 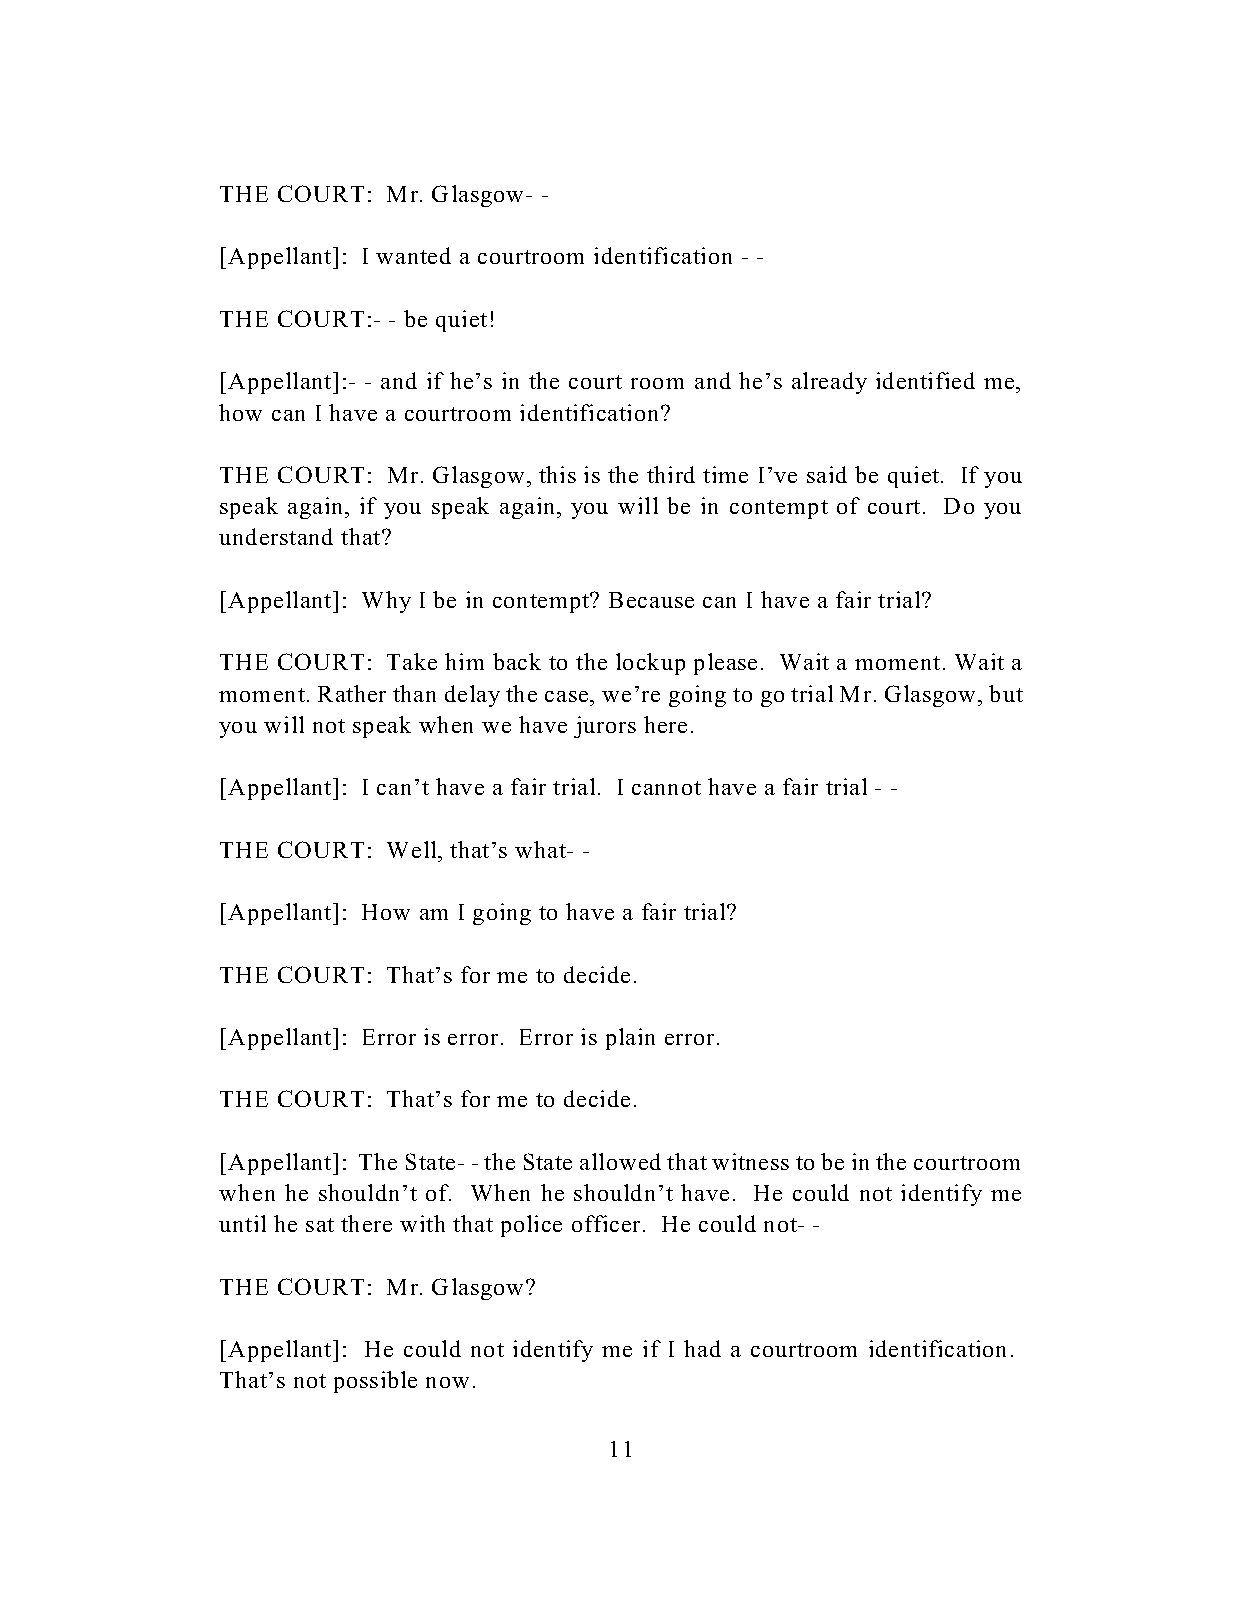 What do you see at coordinates (925, 380) in the screenshot?
I see `identified` at bounding box center [925, 380].
